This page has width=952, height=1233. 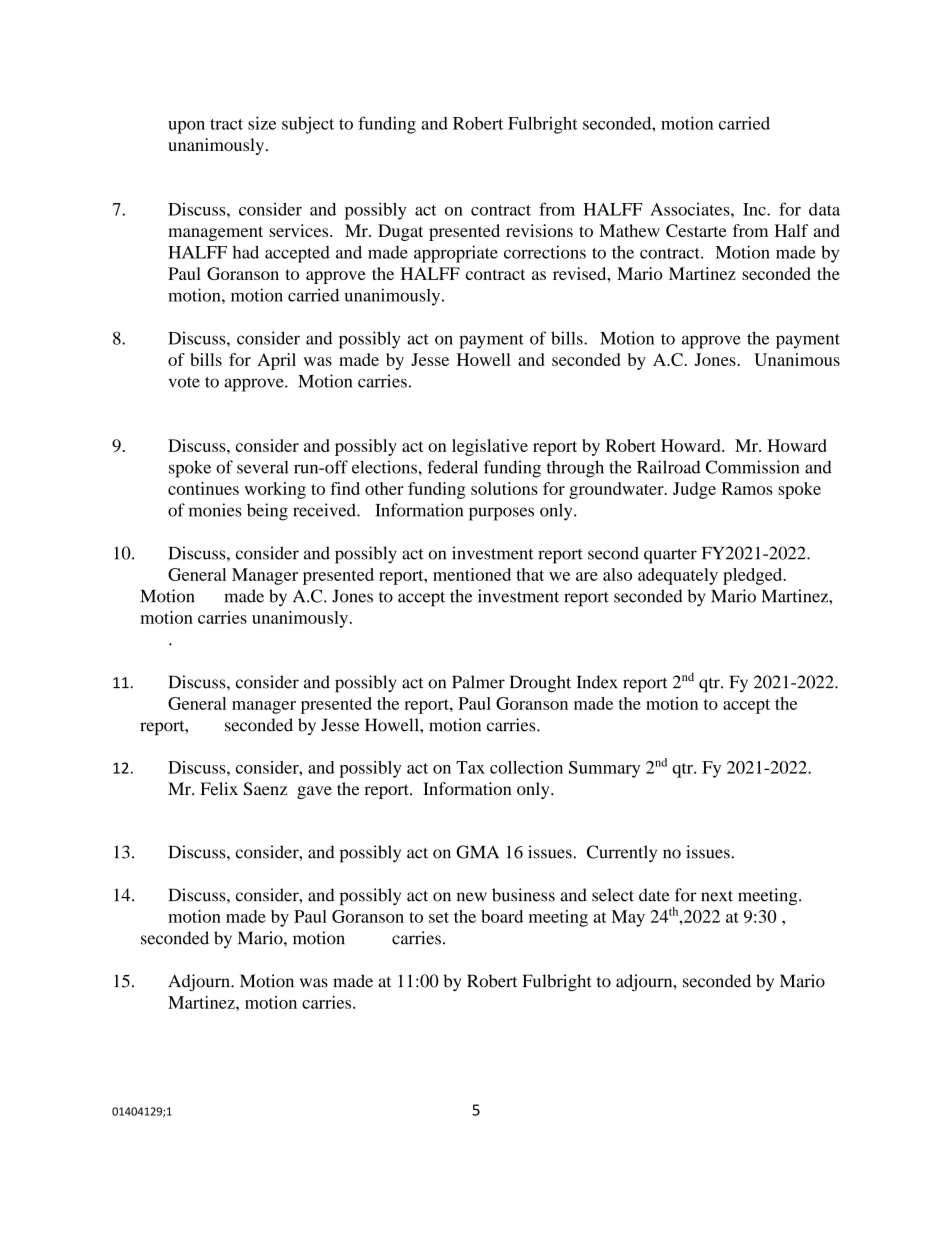 I want to click on Ramos, so click(x=747, y=488).
